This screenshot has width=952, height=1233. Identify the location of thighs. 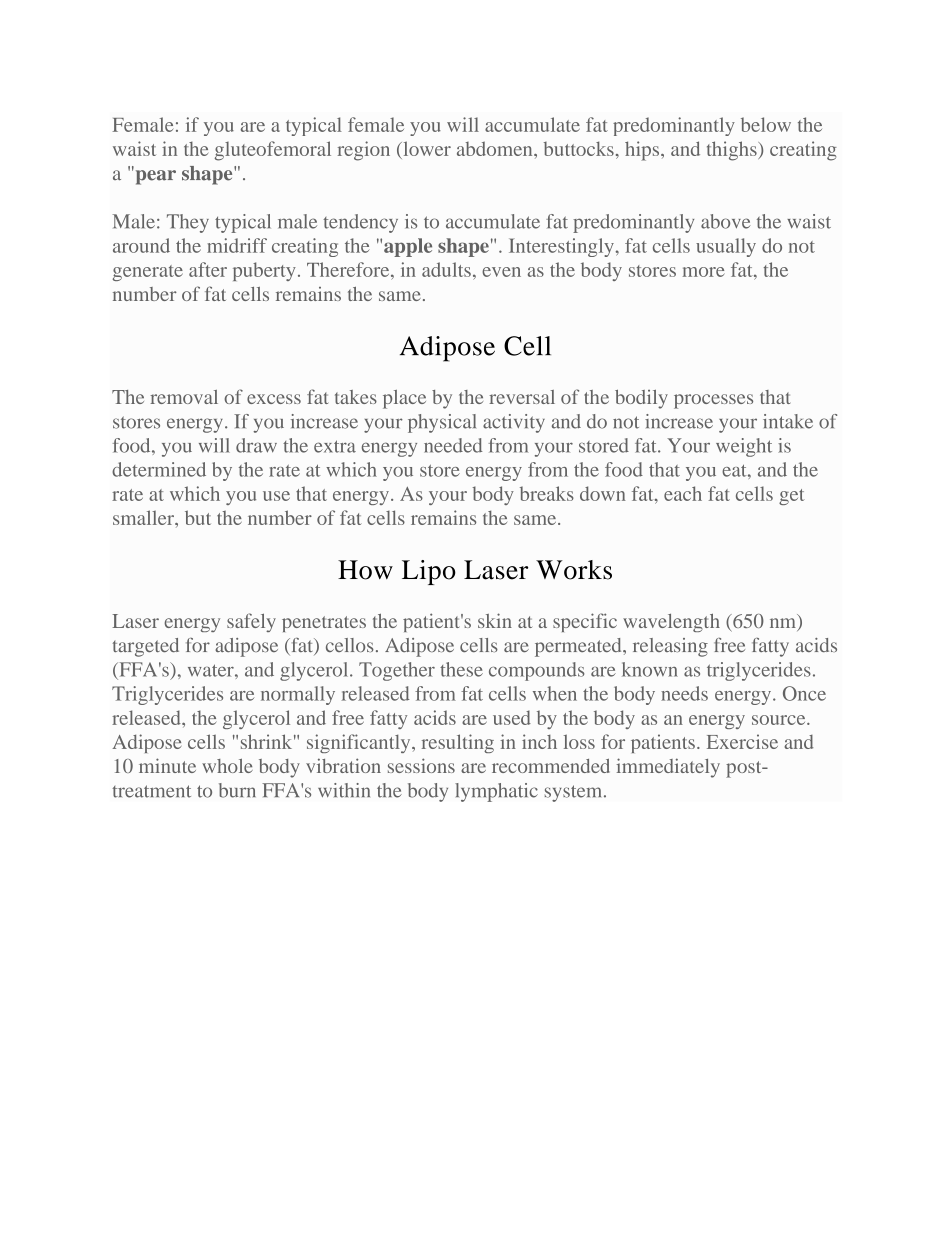
(733, 151).
